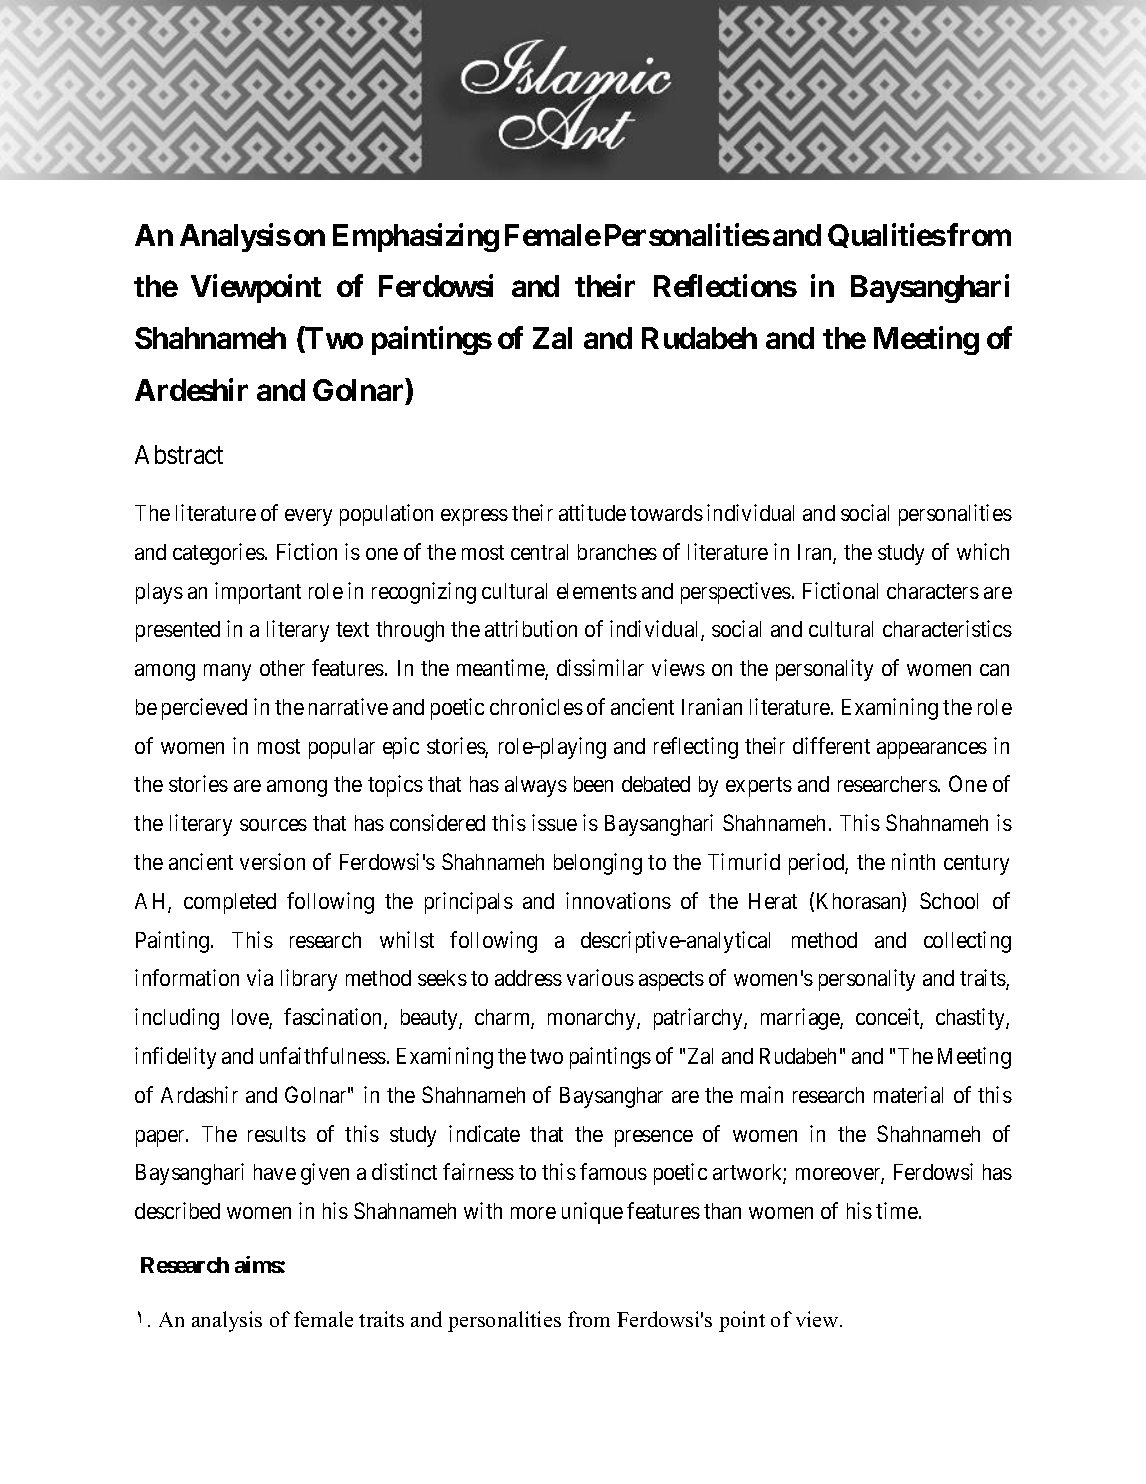  Describe the element at coordinates (592, 512) in the screenshot. I see `attitude` at that location.
